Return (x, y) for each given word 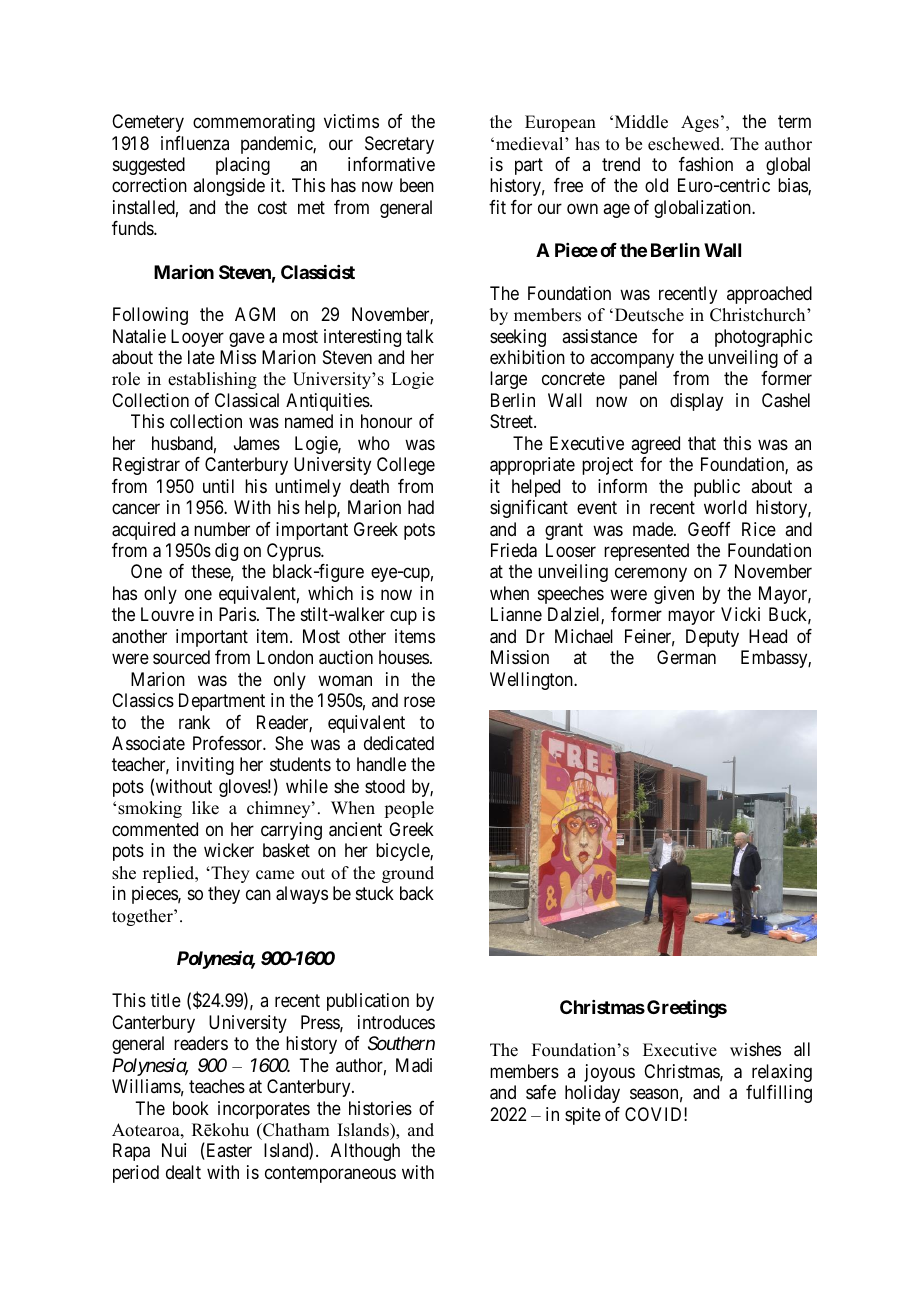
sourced (181, 657)
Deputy (712, 638)
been (417, 185)
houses (404, 657)
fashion (706, 164)
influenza (195, 143)
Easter (228, 1151)
